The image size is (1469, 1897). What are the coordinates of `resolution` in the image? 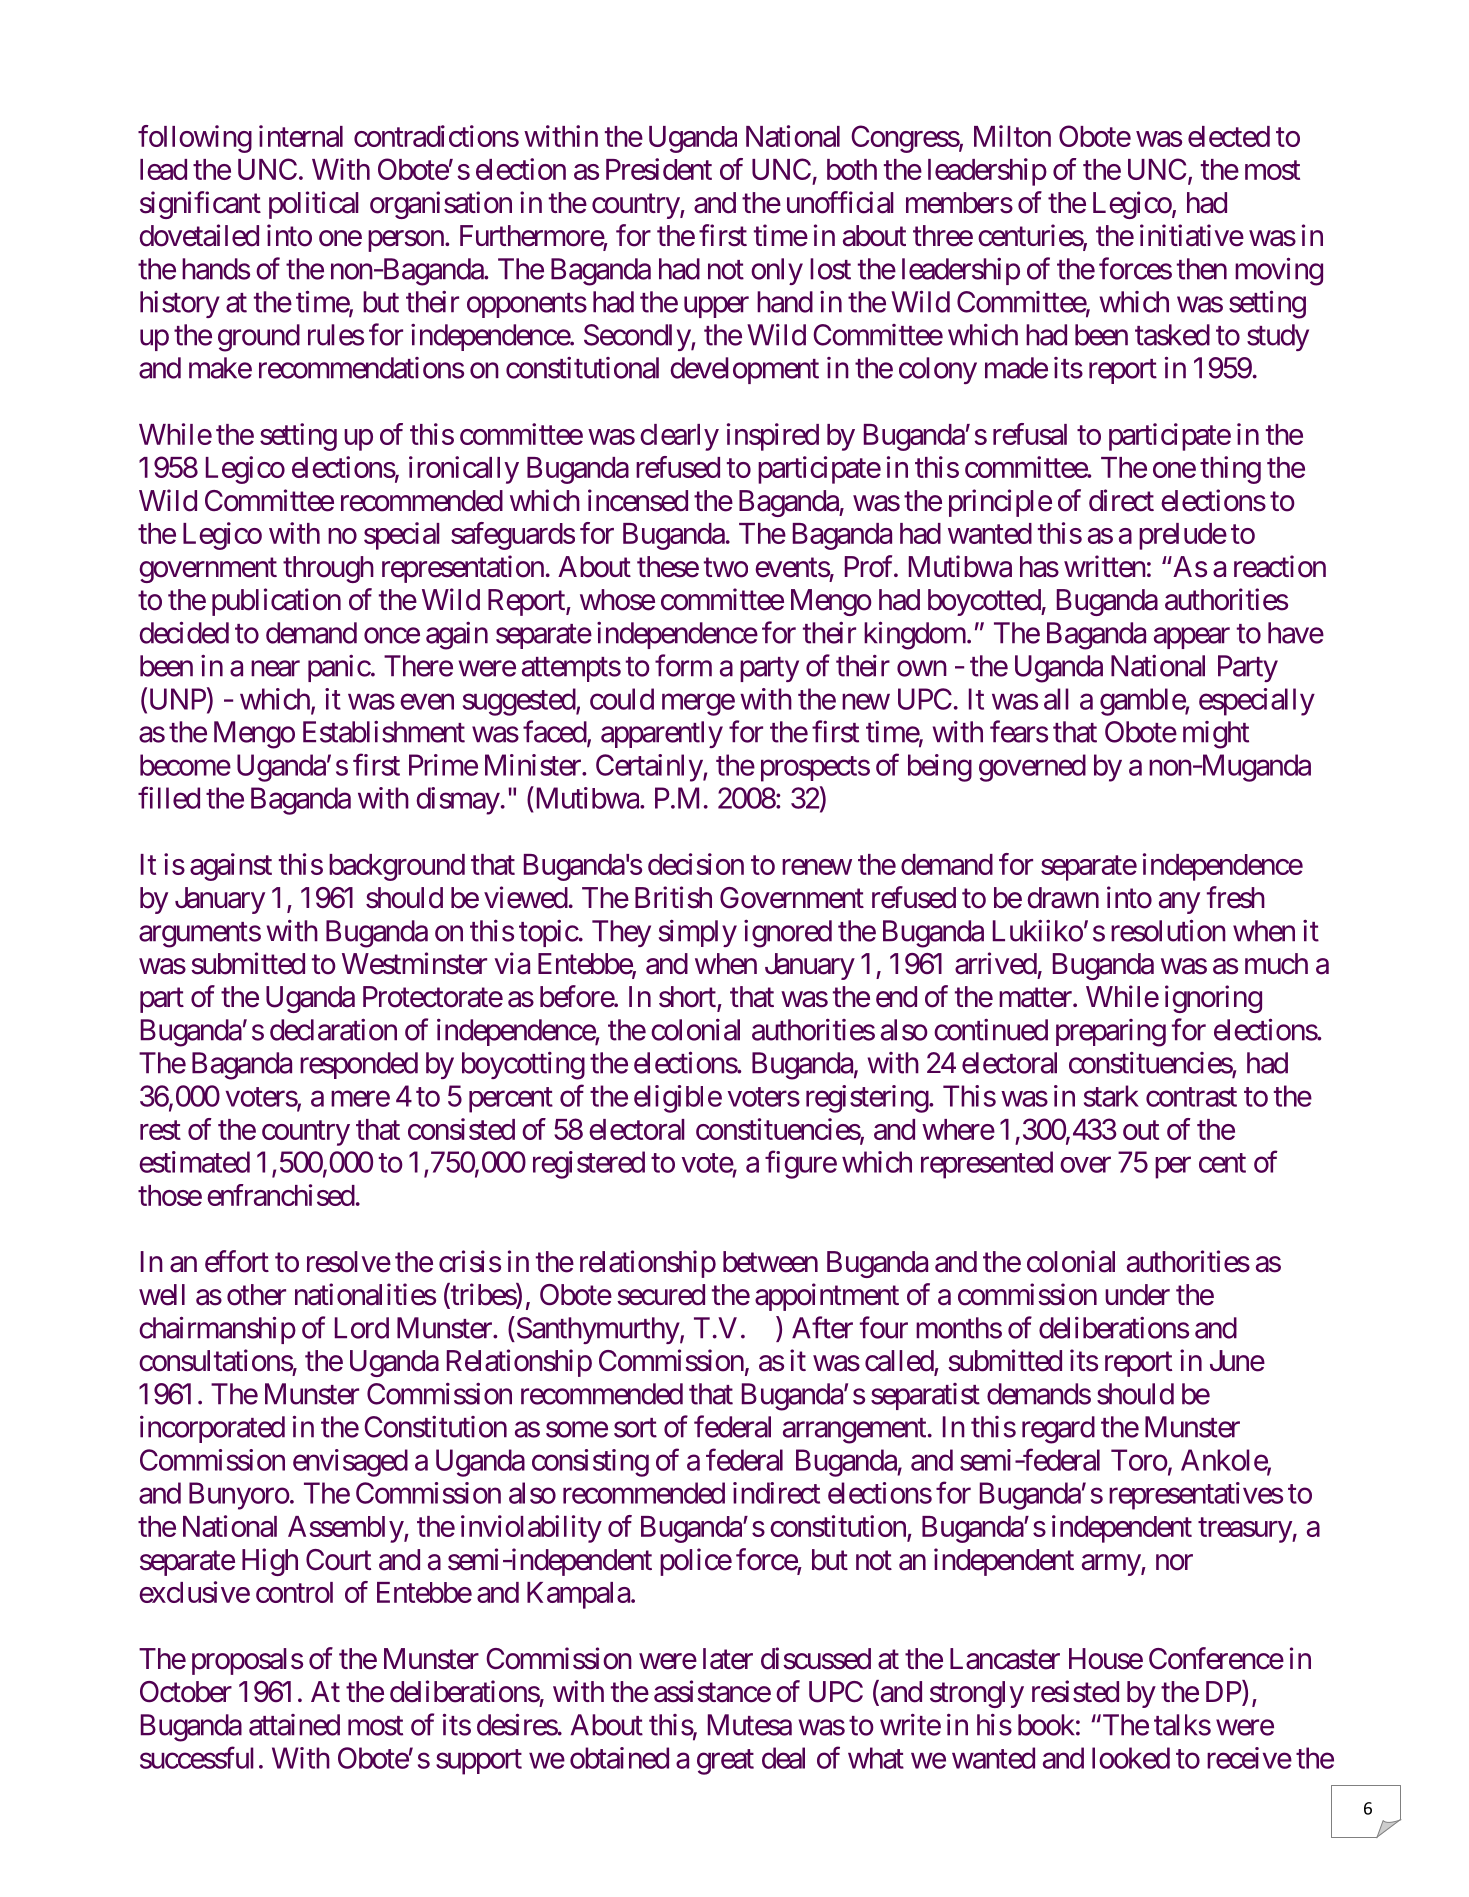 It's located at (1168, 930).
